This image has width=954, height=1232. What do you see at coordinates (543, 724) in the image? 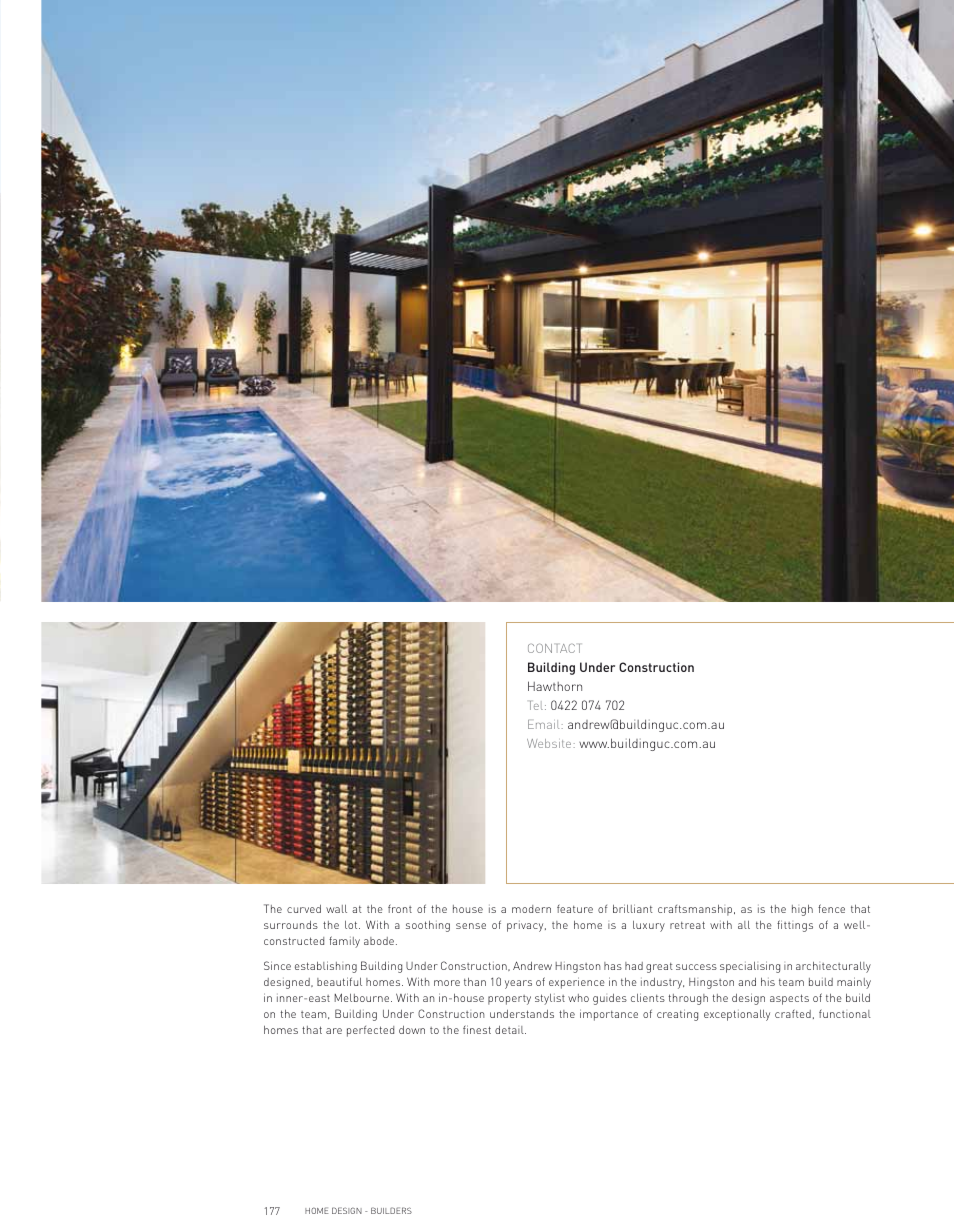
I see `Email` at bounding box center [543, 724].
